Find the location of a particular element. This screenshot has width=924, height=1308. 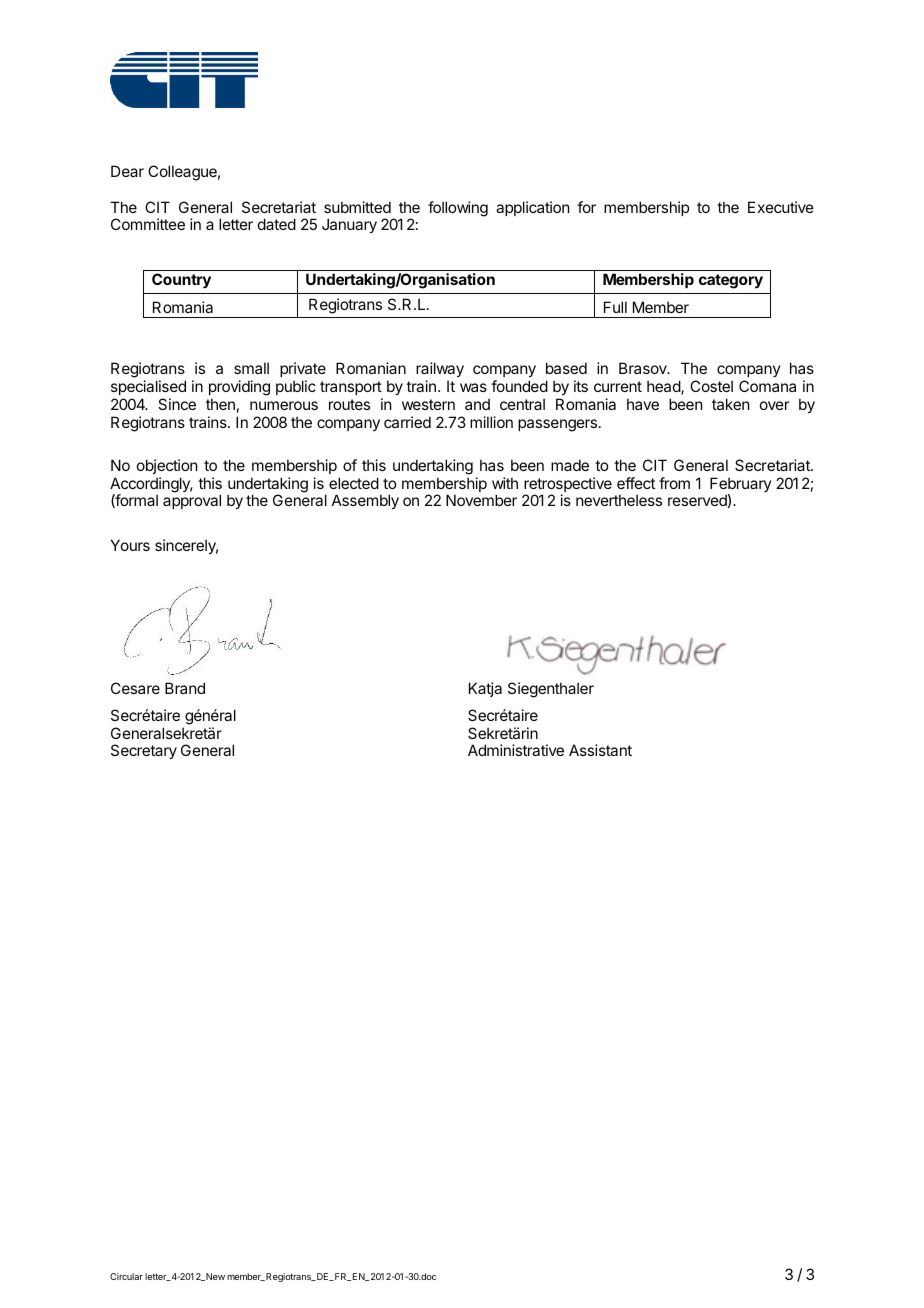

Brand is located at coordinates (185, 688).
